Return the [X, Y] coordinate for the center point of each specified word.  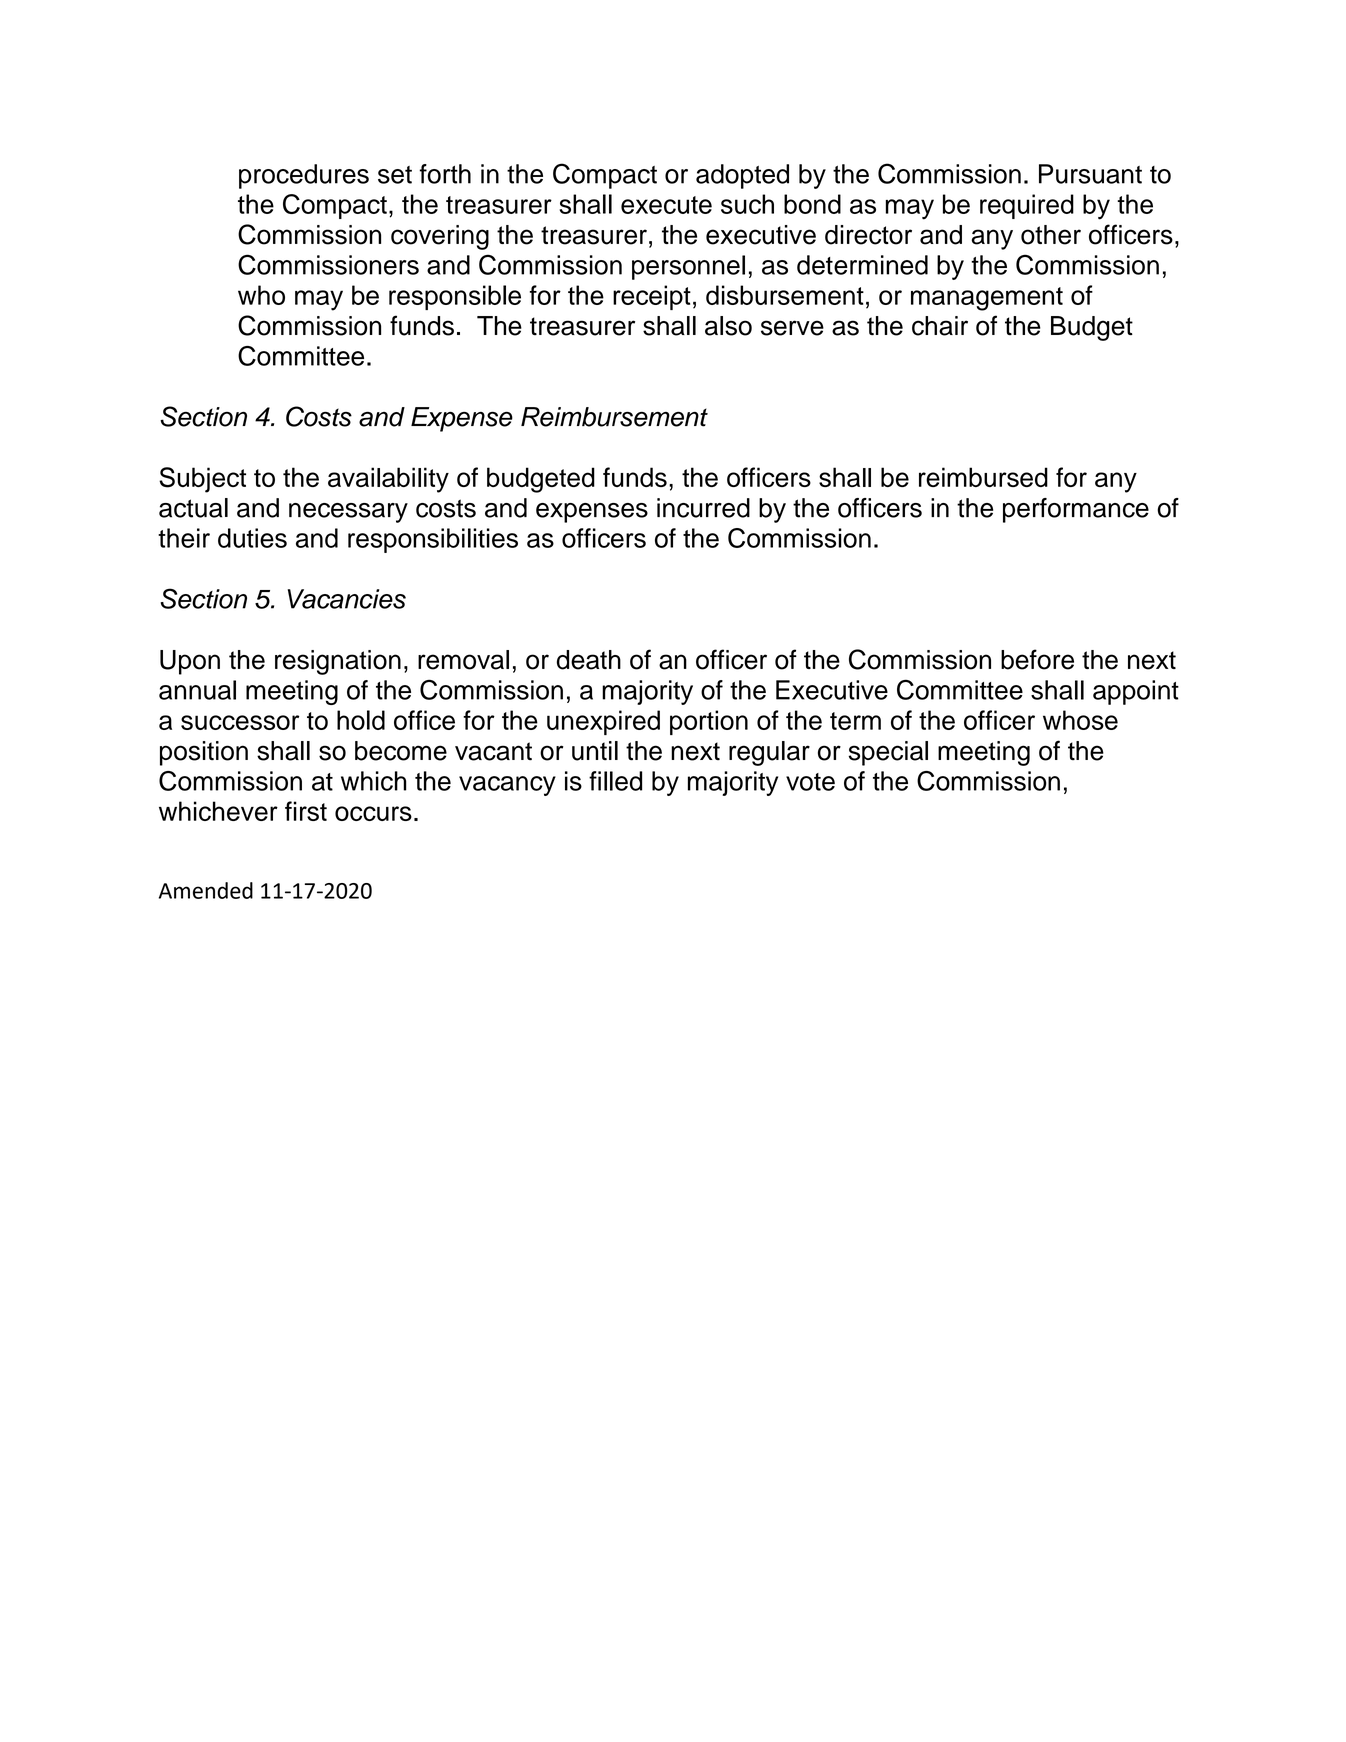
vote [810, 782]
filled [615, 781]
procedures [304, 176]
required [1027, 206]
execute [666, 205]
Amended [206, 890]
